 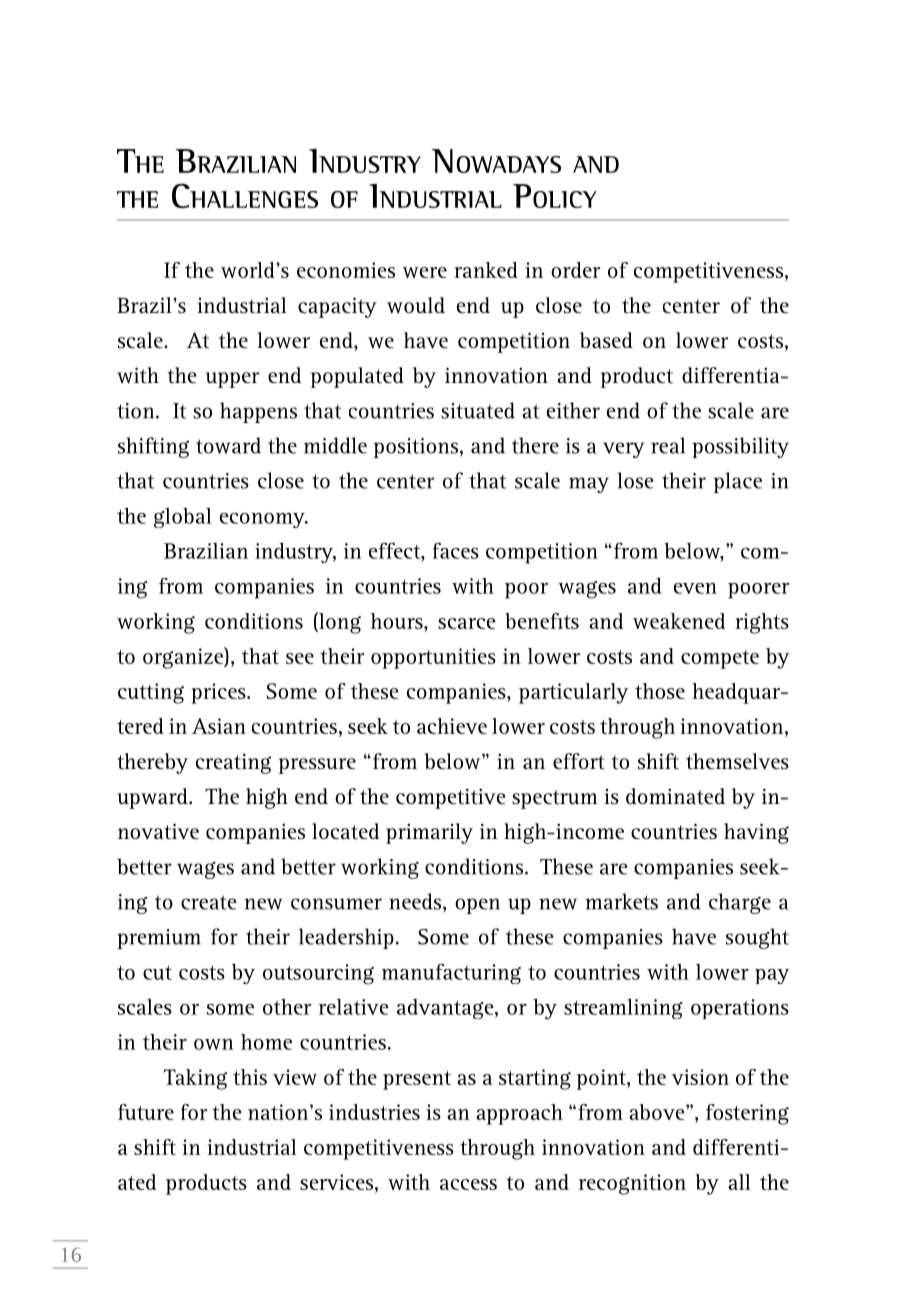 What do you see at coordinates (219, 726) in the screenshot?
I see `Asian` at bounding box center [219, 726].
